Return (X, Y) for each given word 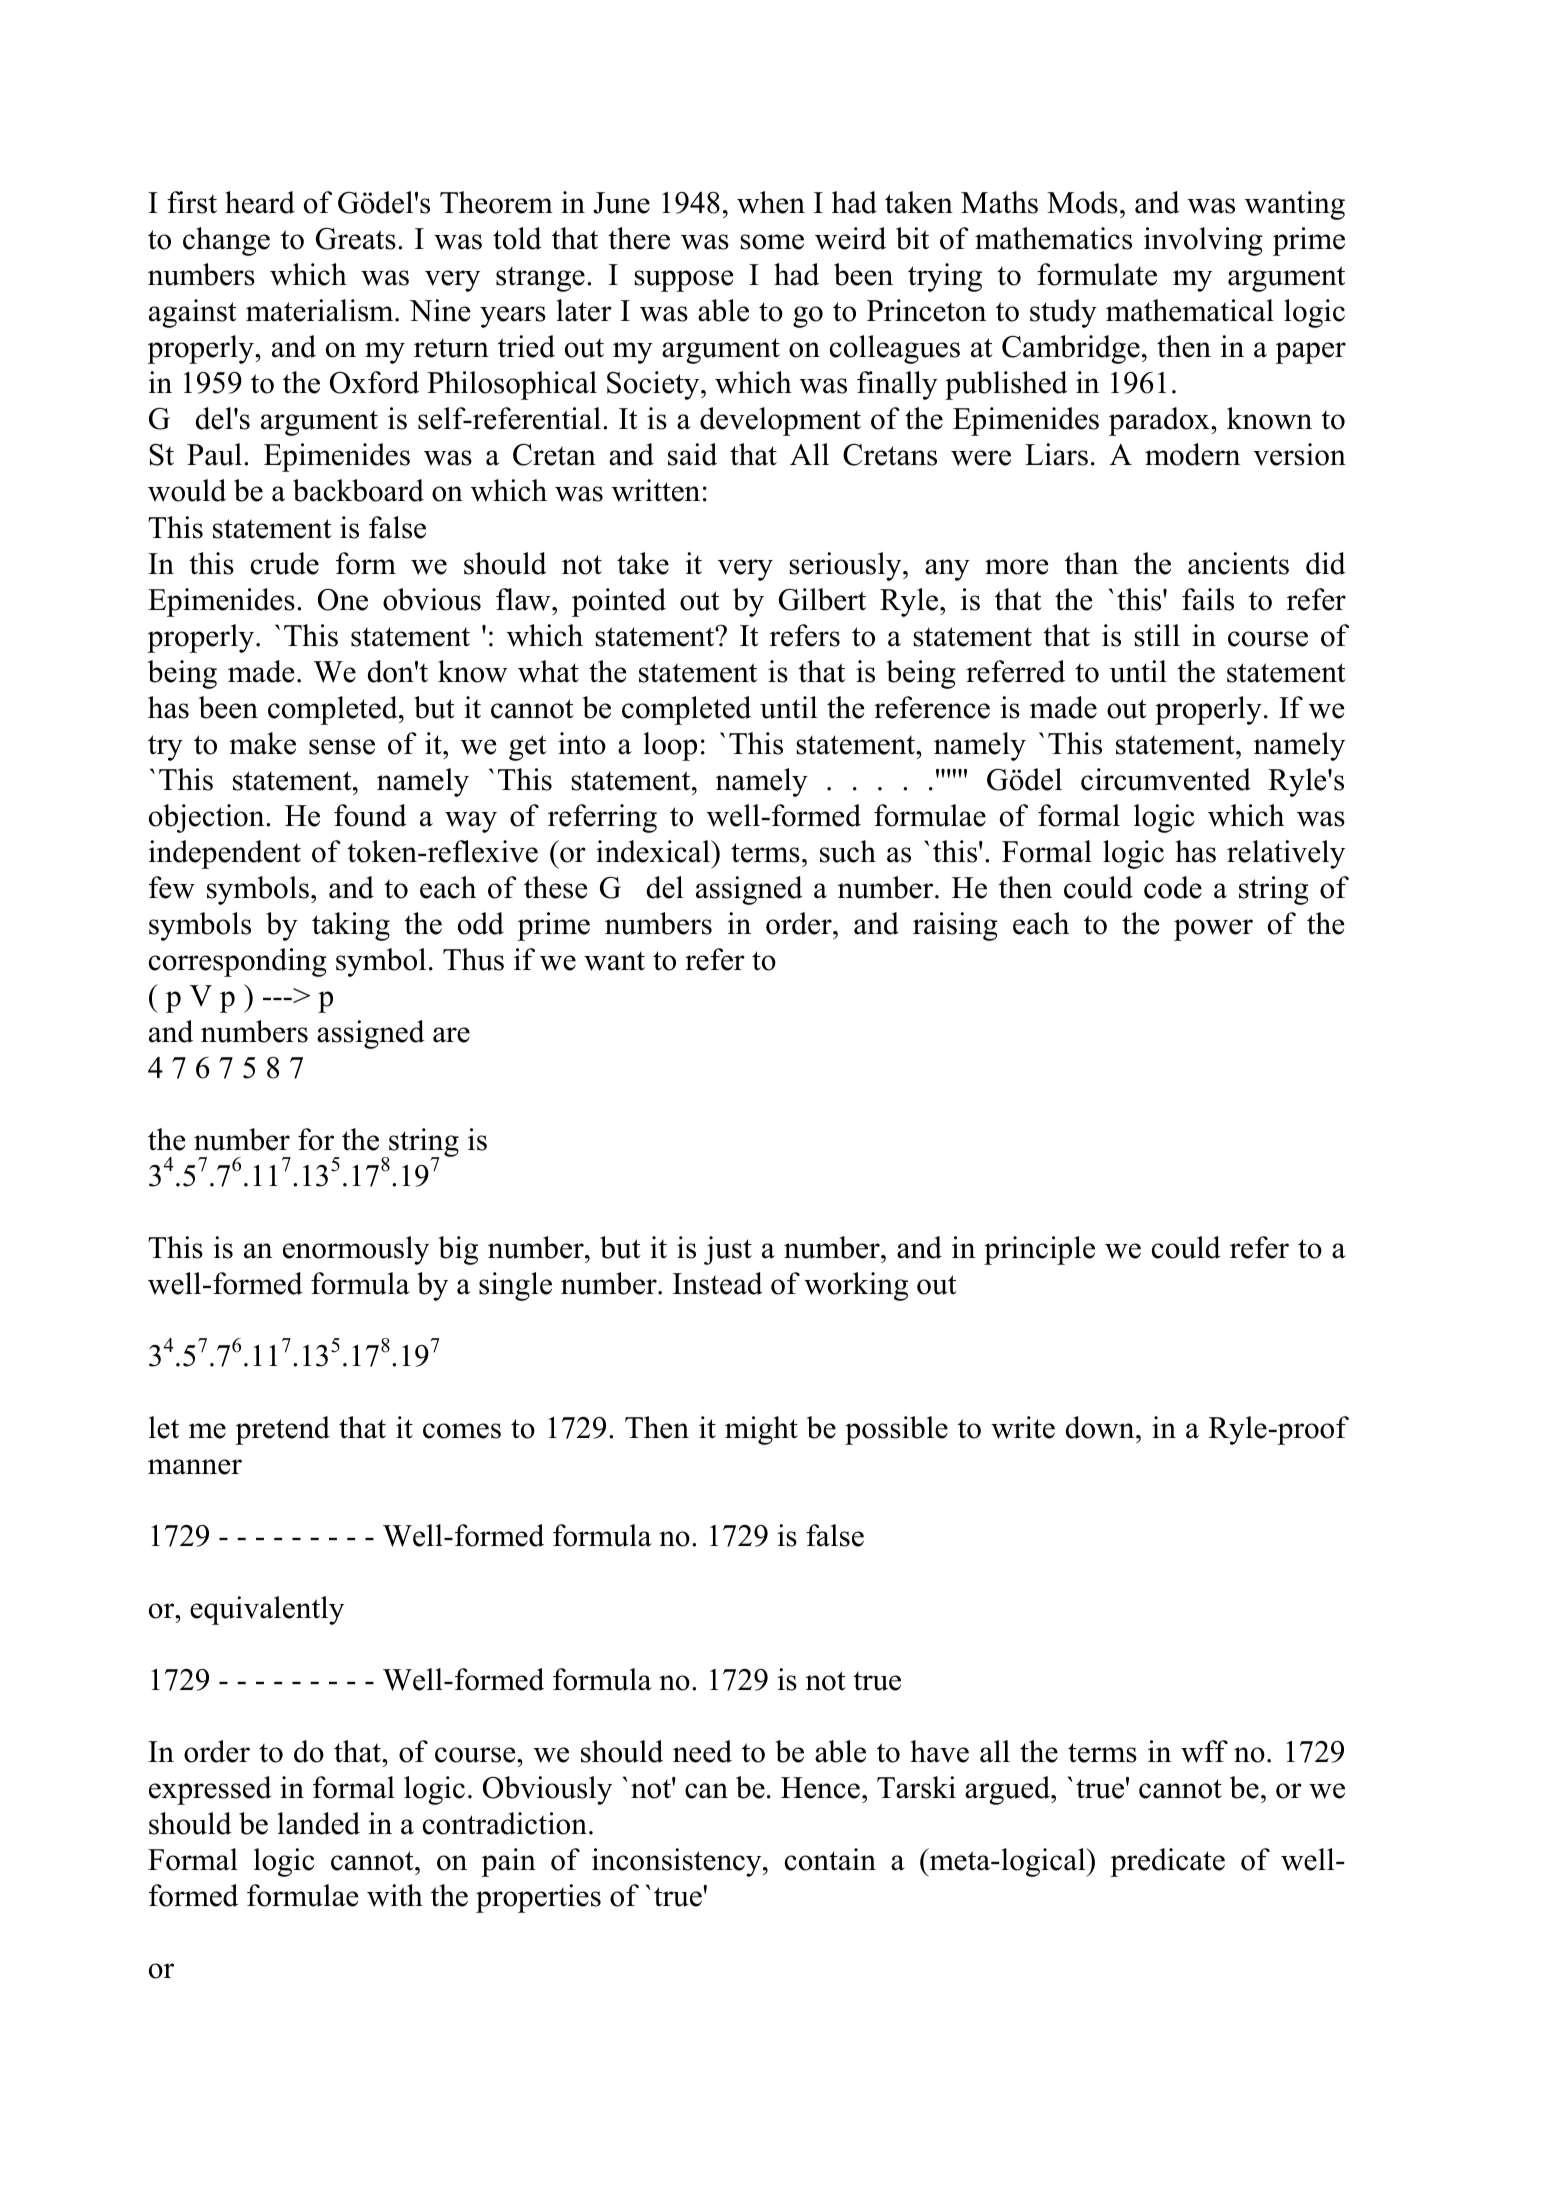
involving (1203, 241)
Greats (356, 238)
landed (318, 1823)
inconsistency (678, 1862)
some (772, 242)
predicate (1167, 1862)
